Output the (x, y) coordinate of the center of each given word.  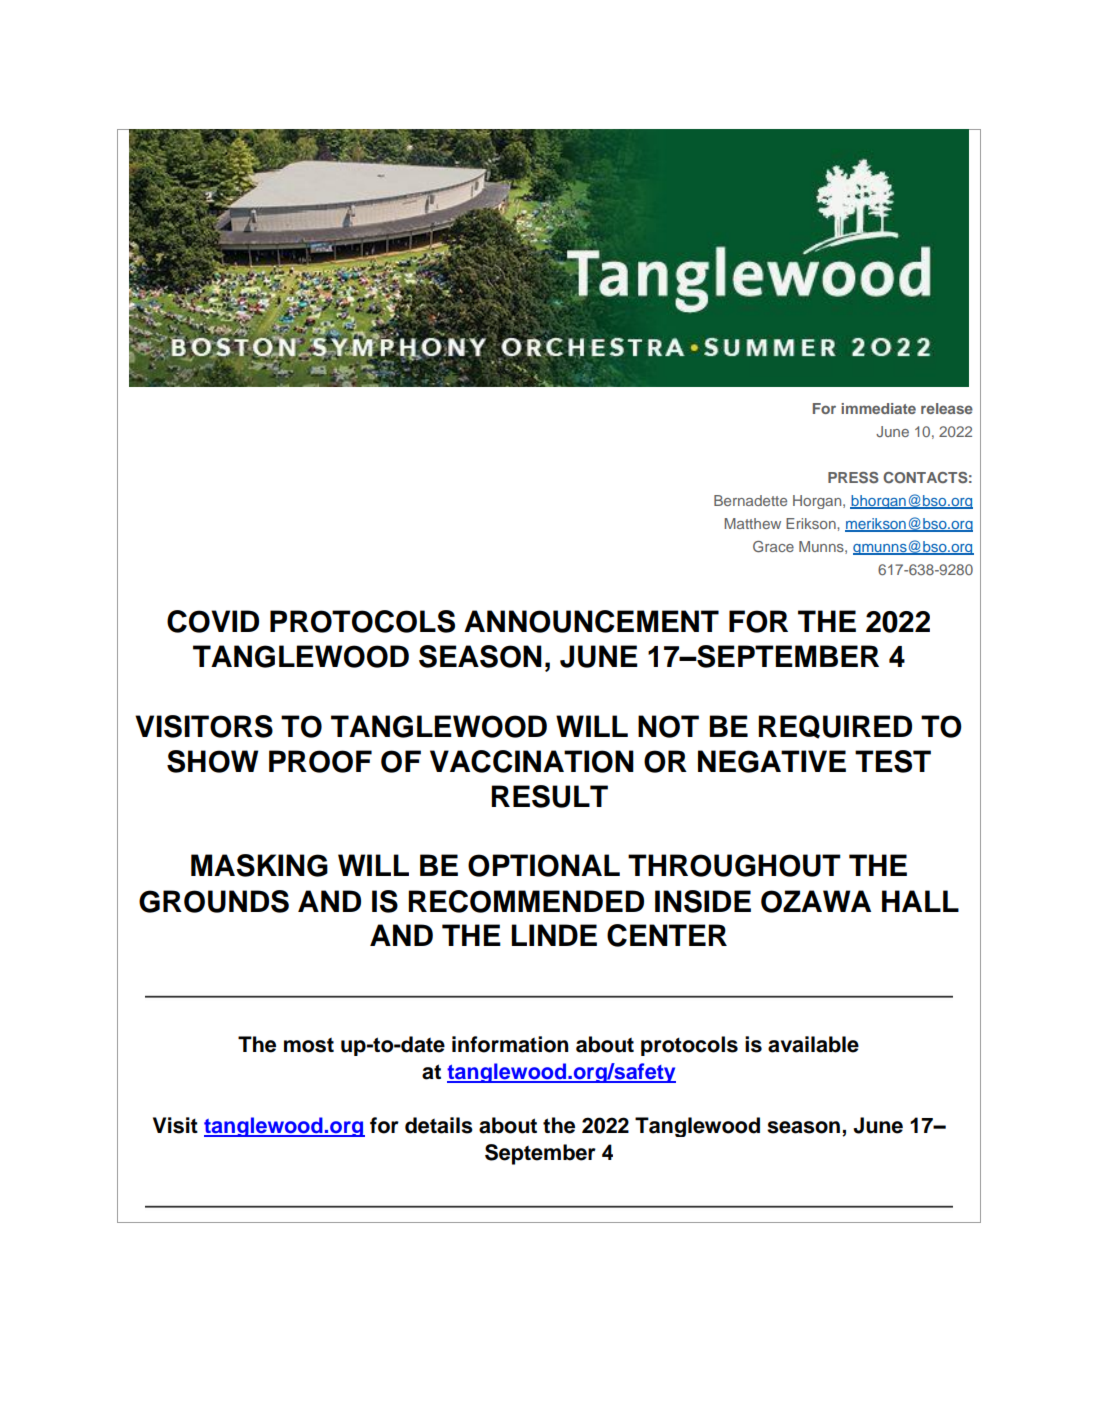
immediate (878, 408)
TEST (893, 761)
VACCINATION (532, 761)
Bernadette (750, 500)
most (309, 1045)
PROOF (320, 761)
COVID (213, 621)
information (510, 1044)
